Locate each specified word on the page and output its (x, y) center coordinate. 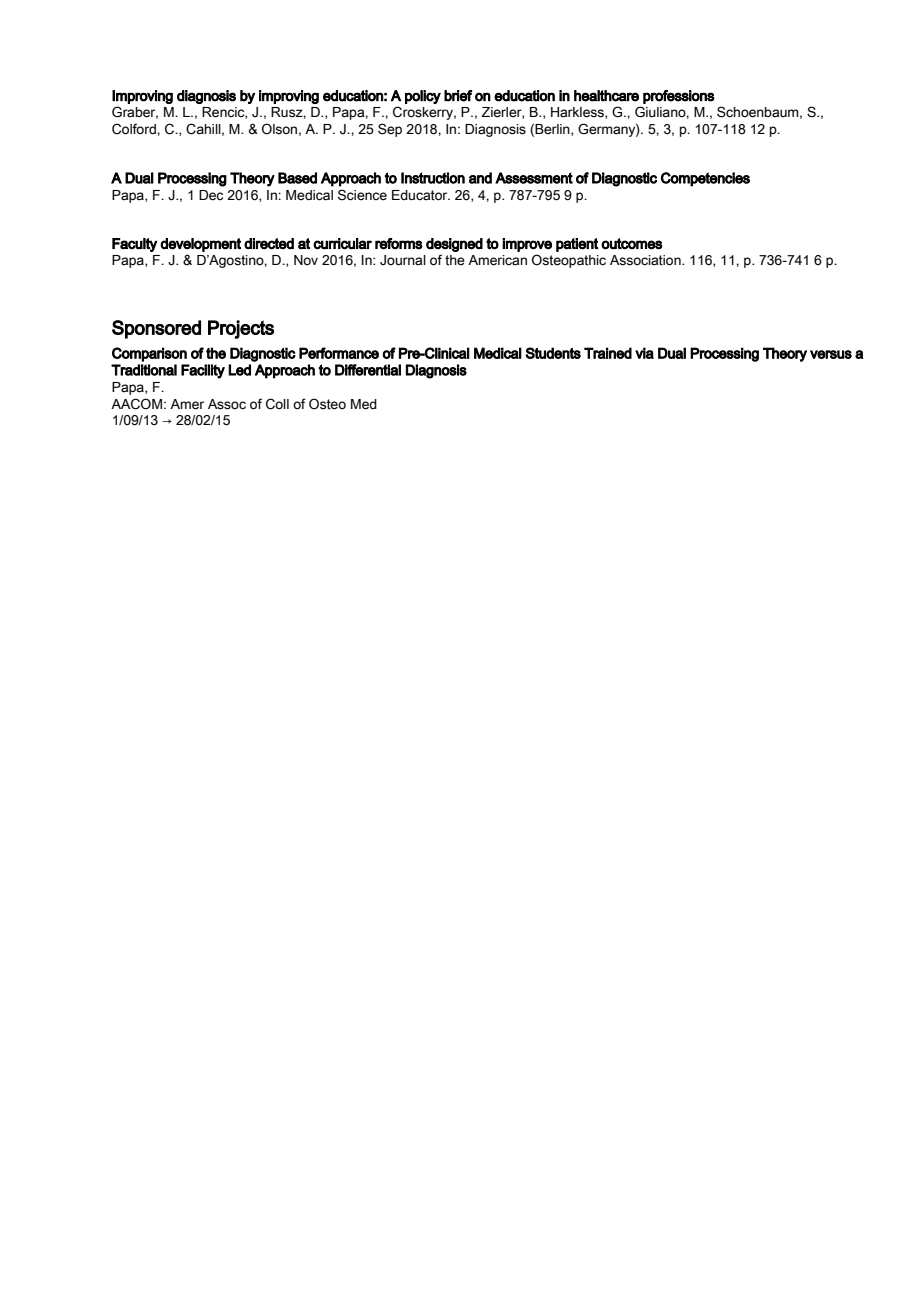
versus (831, 354)
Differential (368, 370)
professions (679, 97)
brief (458, 96)
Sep (390, 130)
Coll (277, 404)
